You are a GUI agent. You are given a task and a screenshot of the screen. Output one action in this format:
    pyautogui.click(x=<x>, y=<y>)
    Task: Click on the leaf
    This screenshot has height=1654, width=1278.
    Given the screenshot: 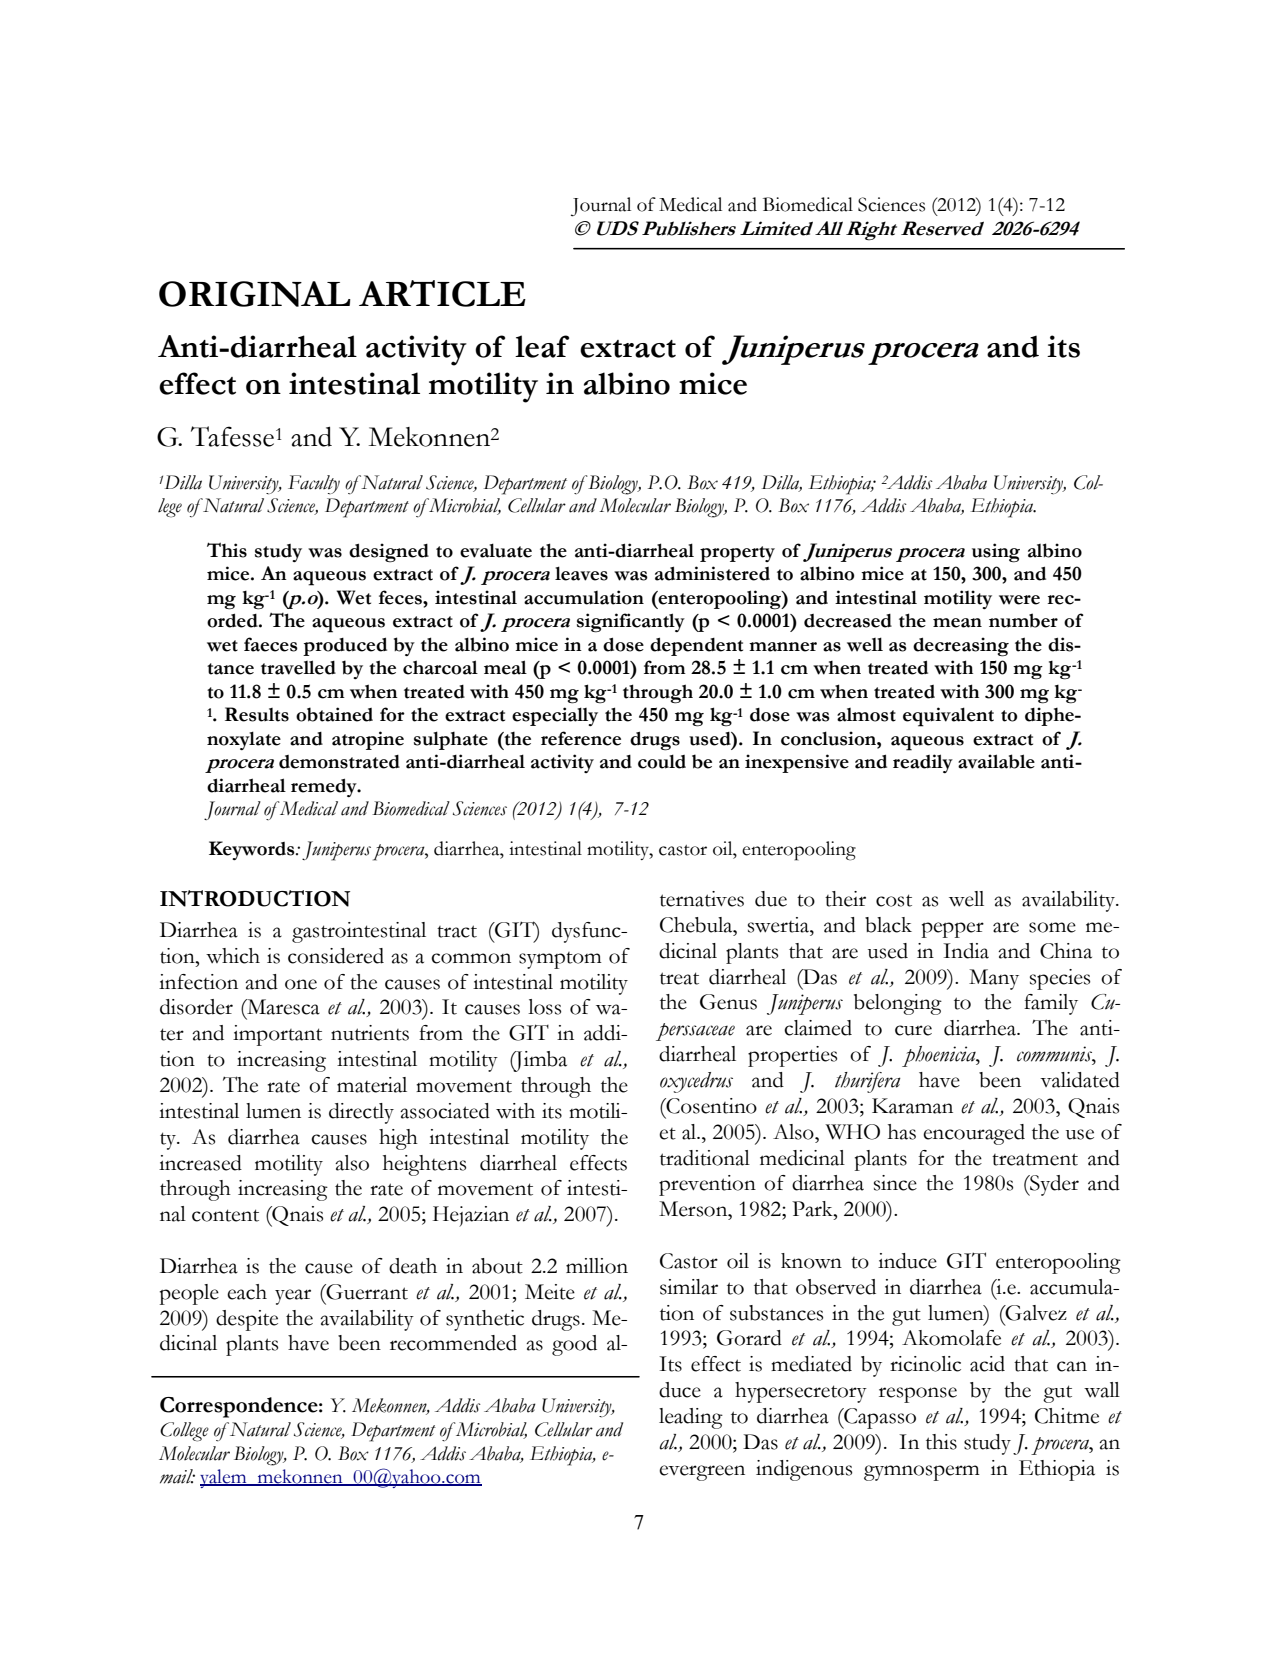 What is the action you would take?
    pyautogui.click(x=542, y=346)
